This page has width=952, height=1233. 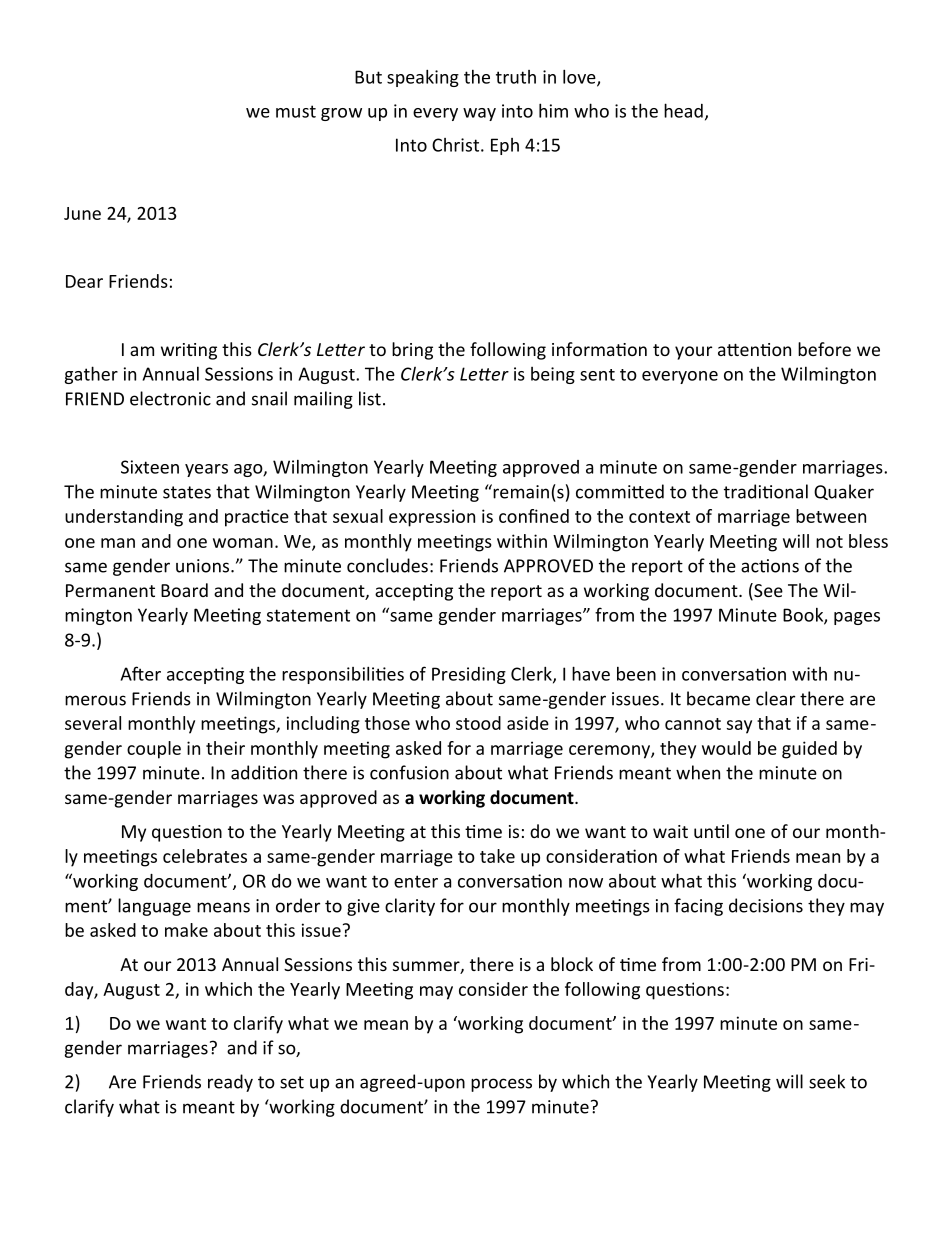 I want to click on Board, so click(x=184, y=590).
